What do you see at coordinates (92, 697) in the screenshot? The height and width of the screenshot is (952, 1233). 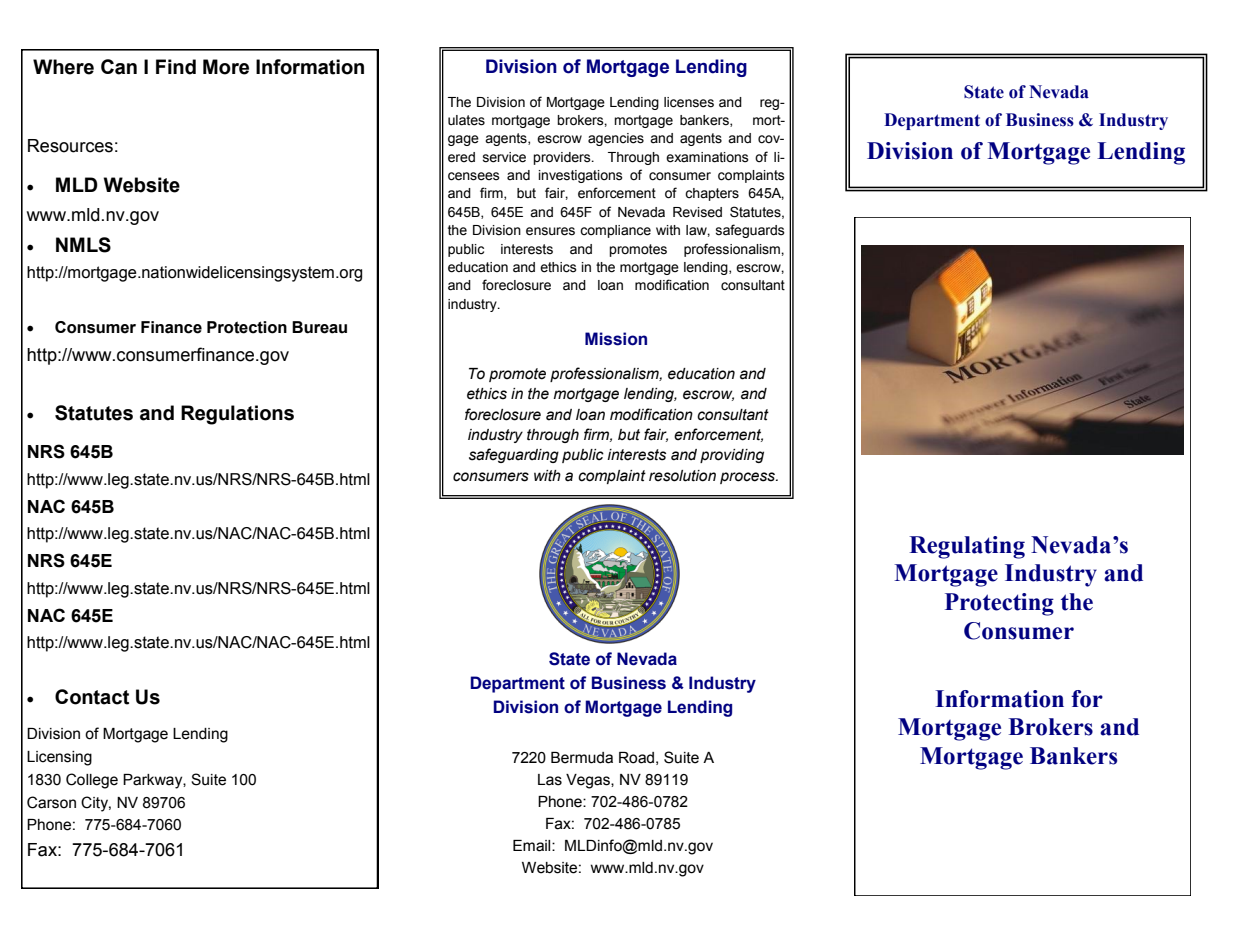 I see `Contact` at bounding box center [92, 697].
